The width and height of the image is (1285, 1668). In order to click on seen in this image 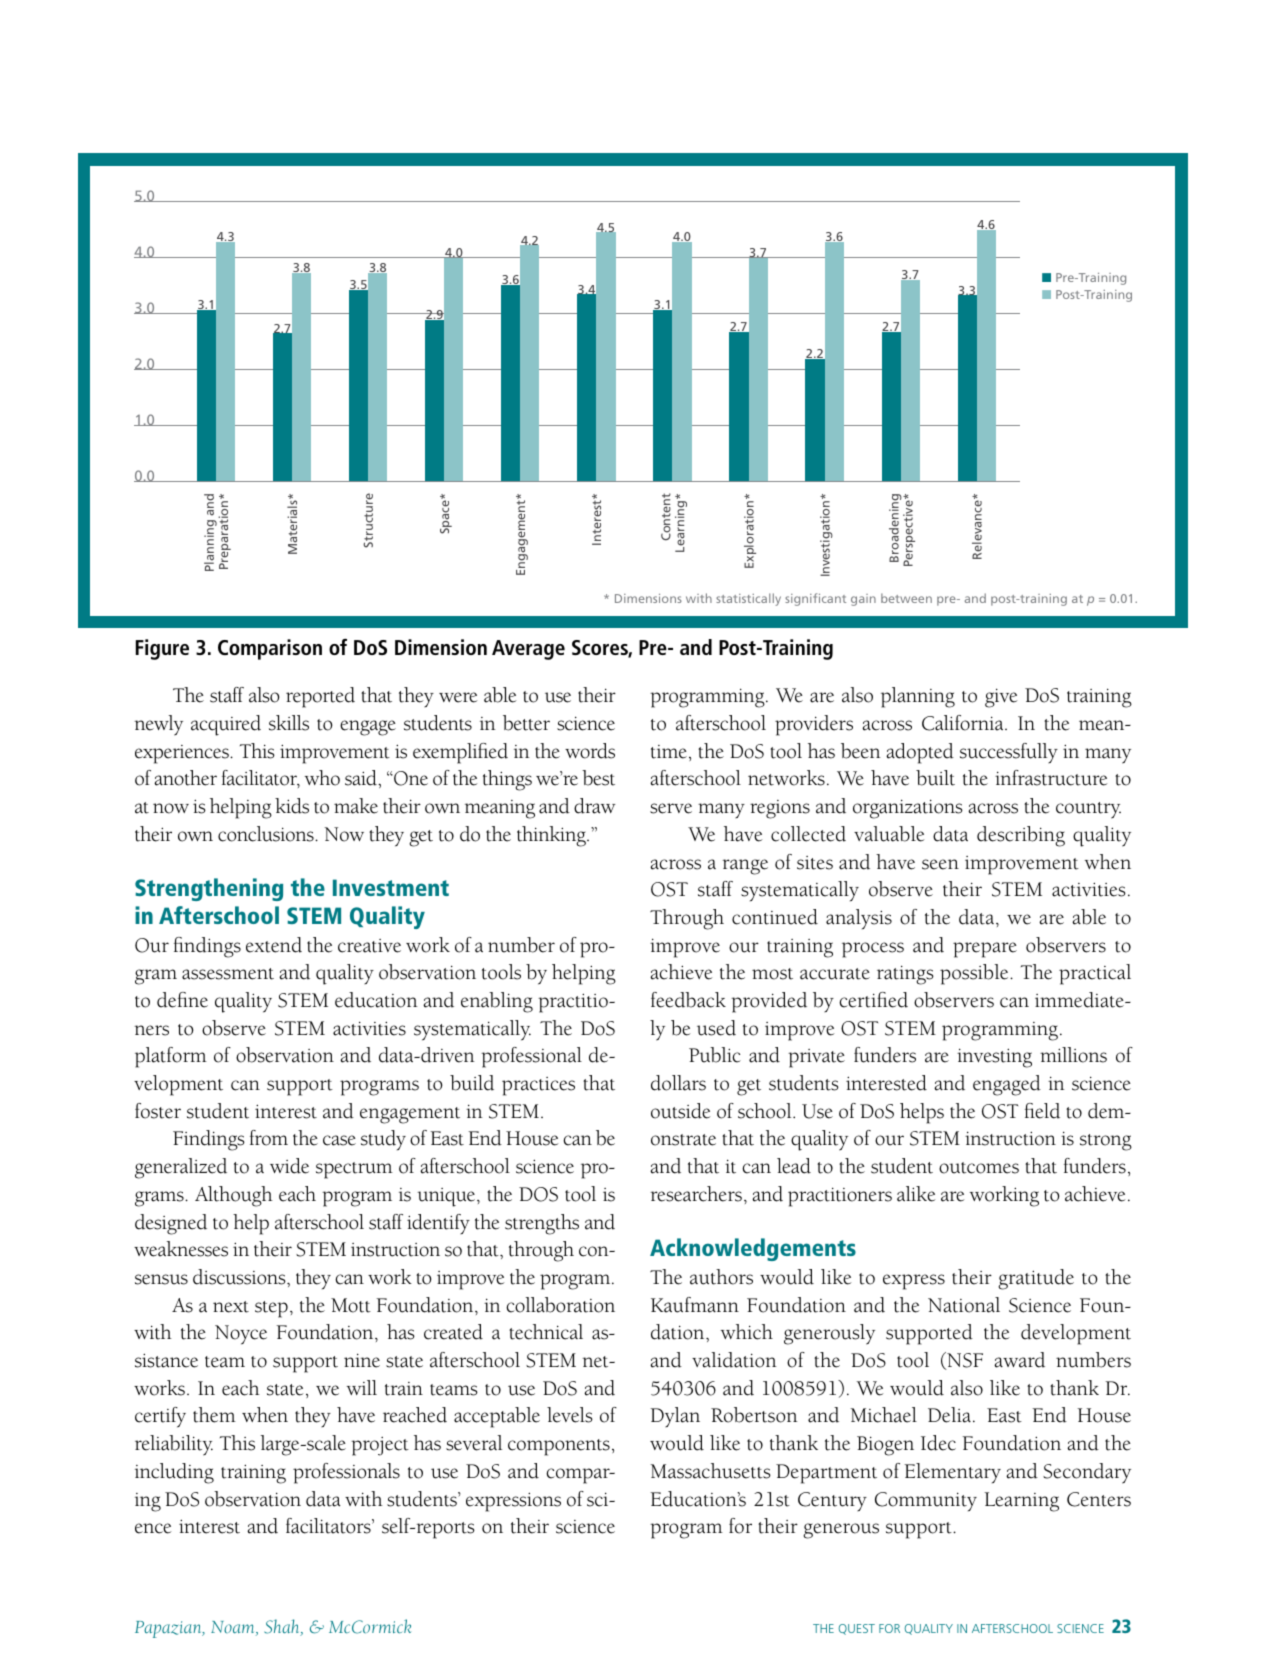, I will do `click(940, 864)`.
